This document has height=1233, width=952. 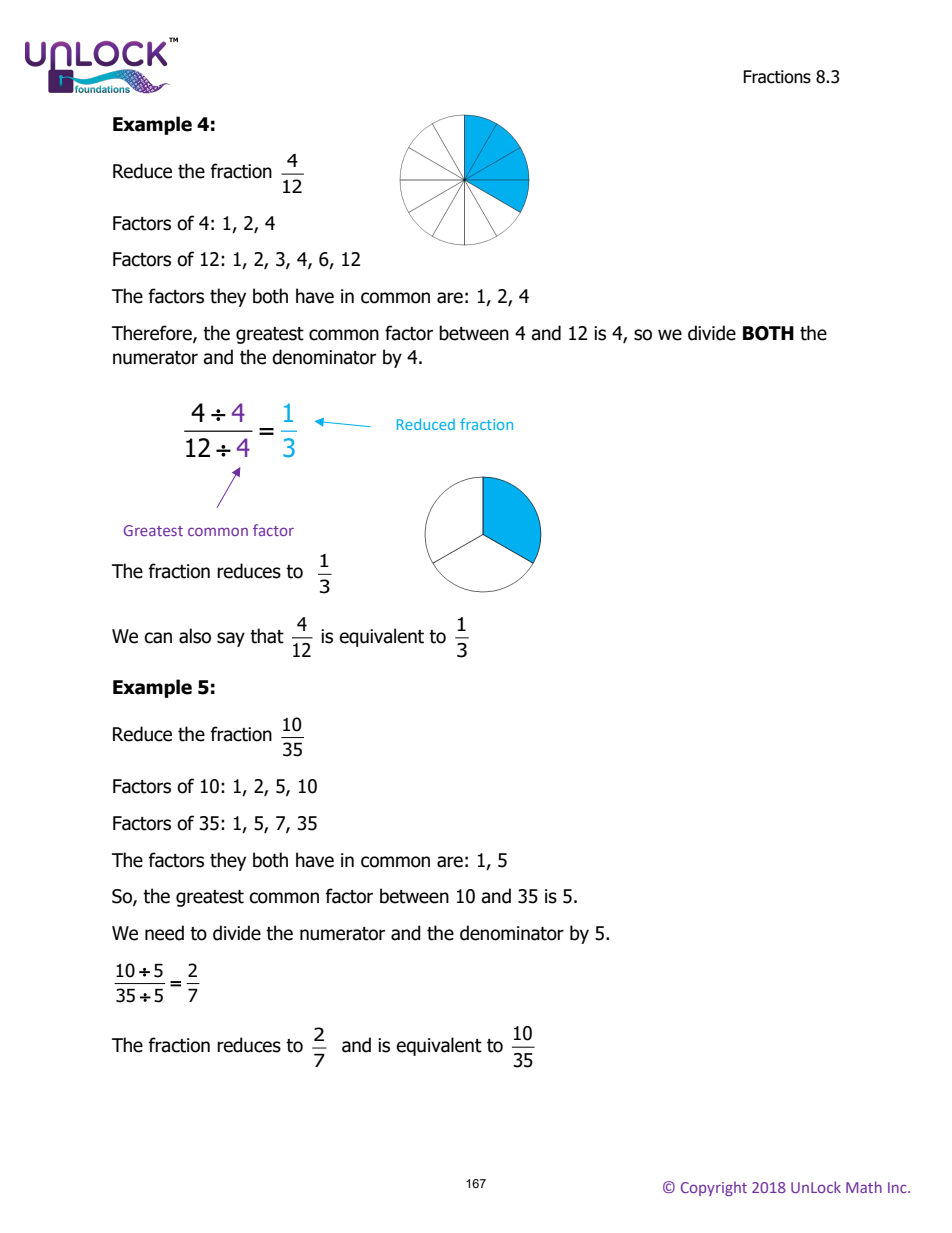 I want to click on also, so click(x=195, y=636).
